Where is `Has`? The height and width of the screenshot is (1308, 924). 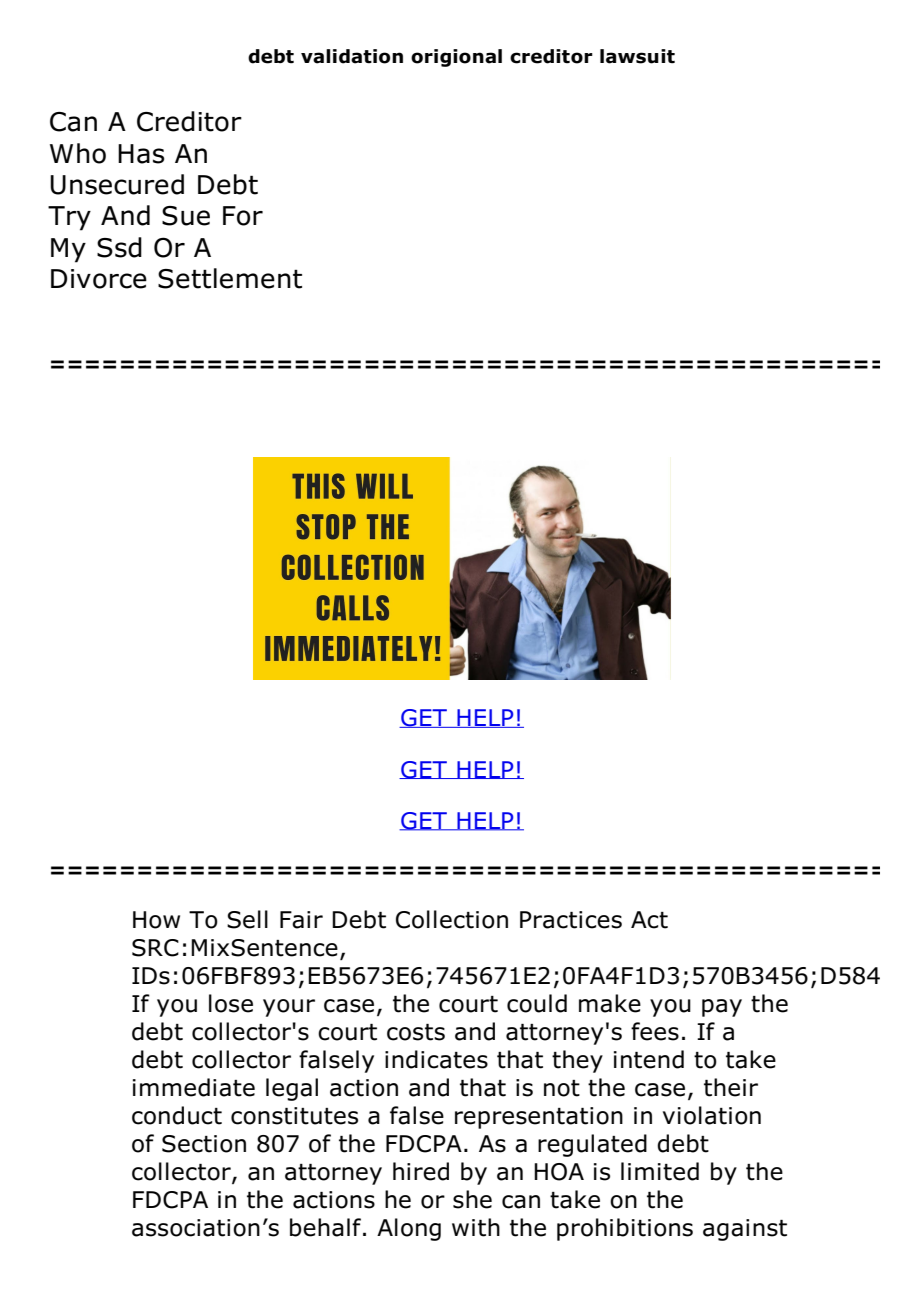 Has is located at coordinates (141, 154).
